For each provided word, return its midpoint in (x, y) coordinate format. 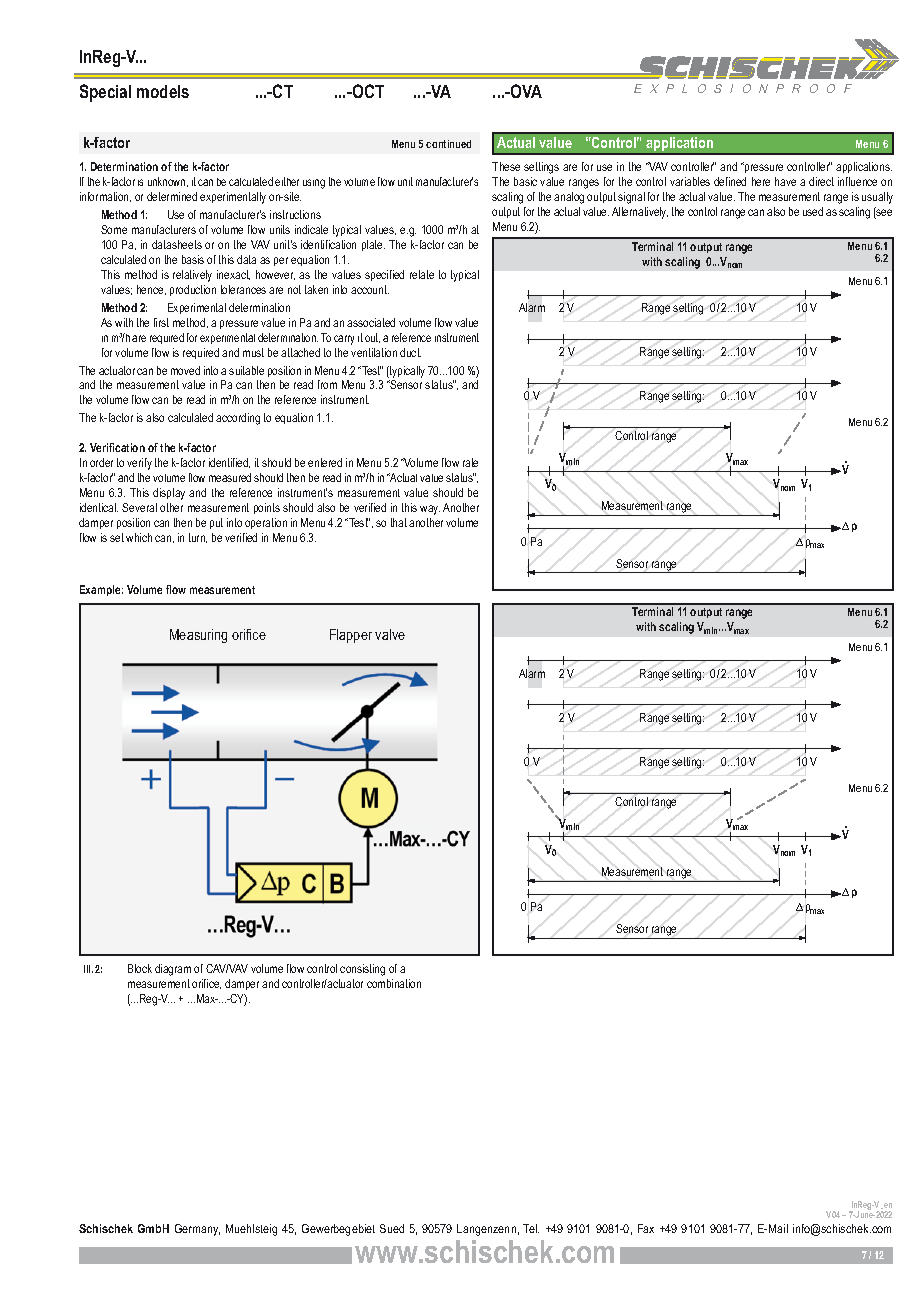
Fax (646, 1228)
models (163, 91)
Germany (197, 1230)
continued (448, 144)
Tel (531, 1228)
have (785, 181)
